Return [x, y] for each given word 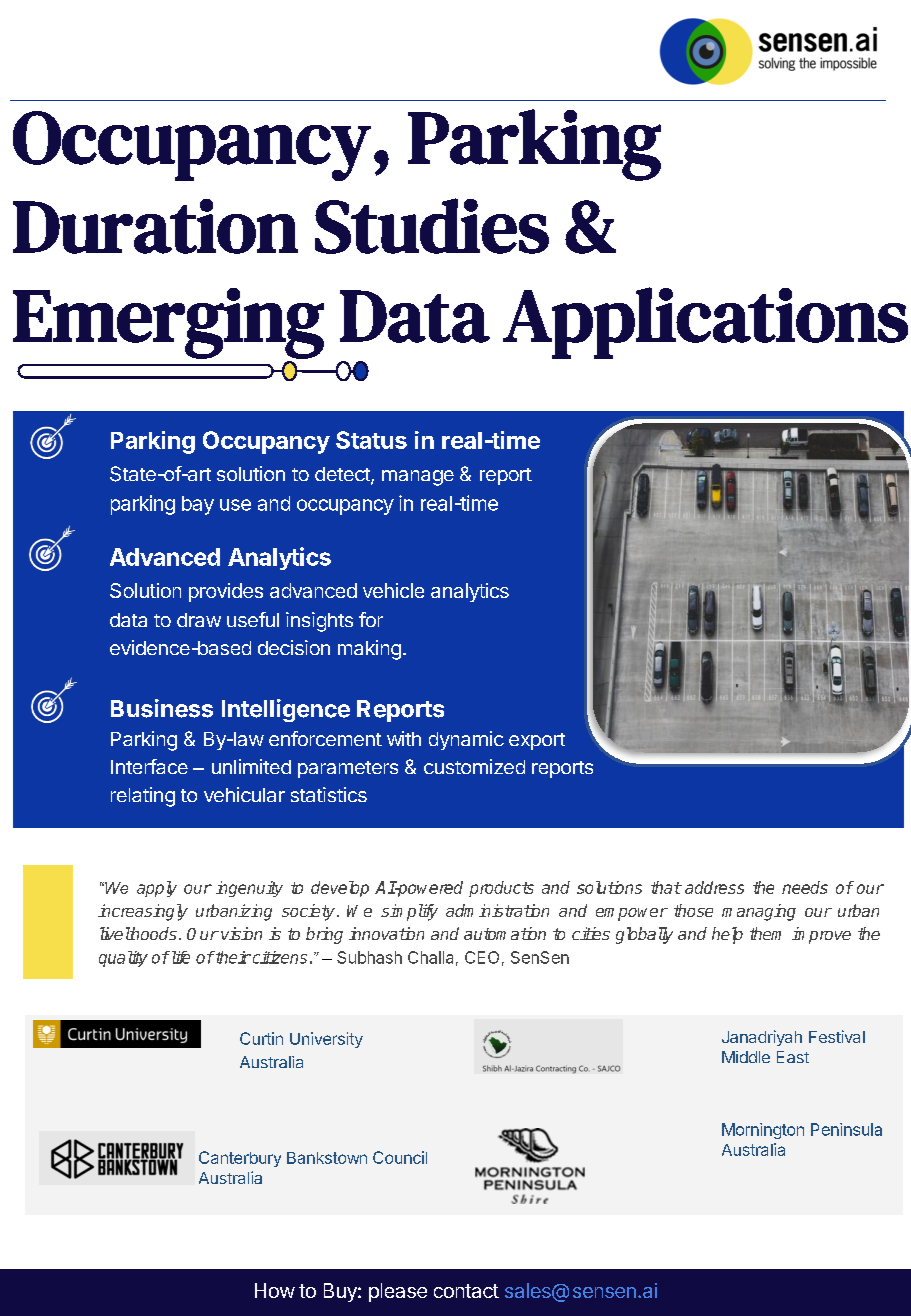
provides [226, 592]
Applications [705, 323]
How [275, 1290]
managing [759, 912]
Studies [432, 226]
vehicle [393, 590]
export [537, 741]
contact [466, 1291]
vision [241, 933]
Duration [155, 226]
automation [505, 933]
